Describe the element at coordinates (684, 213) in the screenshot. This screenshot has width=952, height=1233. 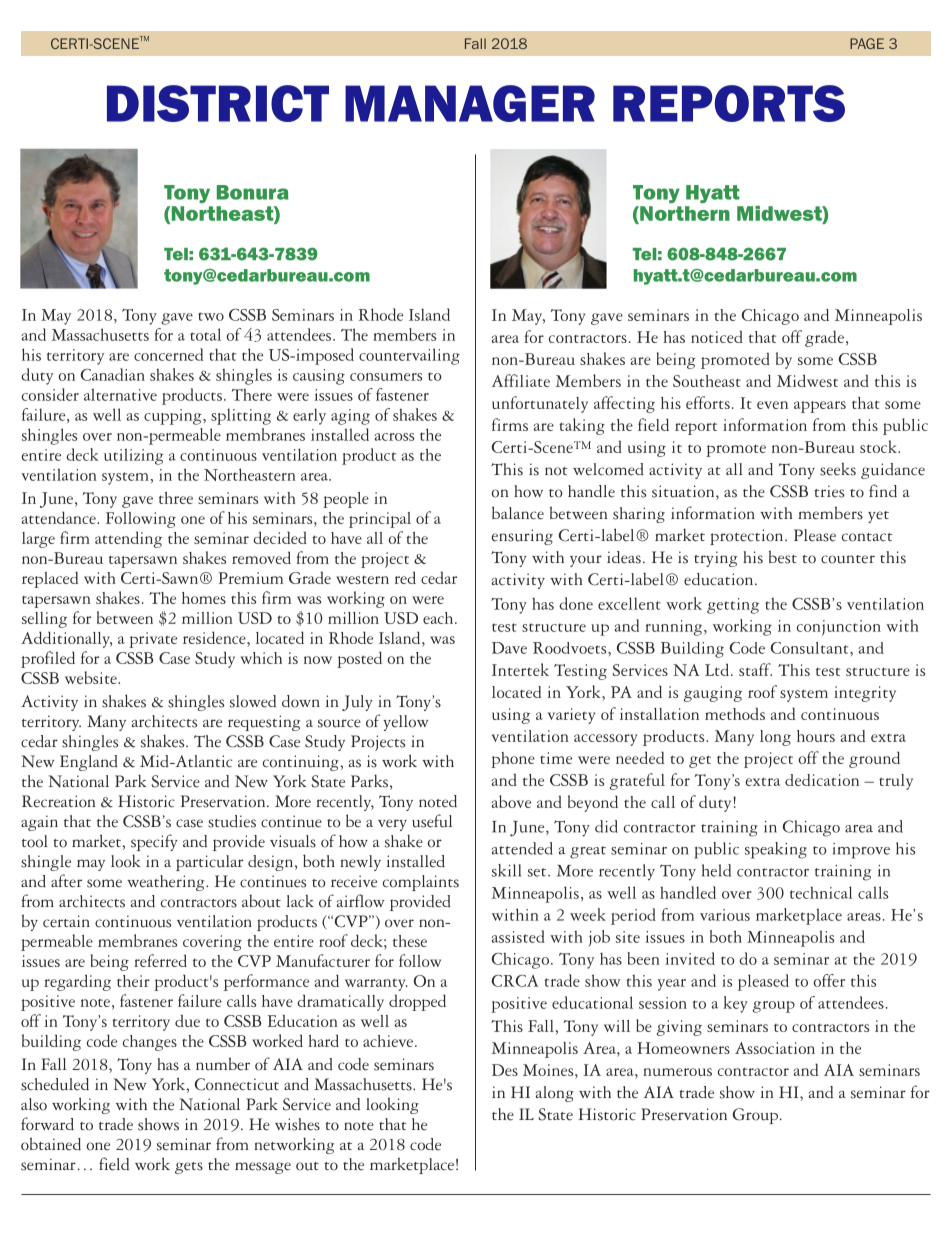
I see `Northern` at that location.
